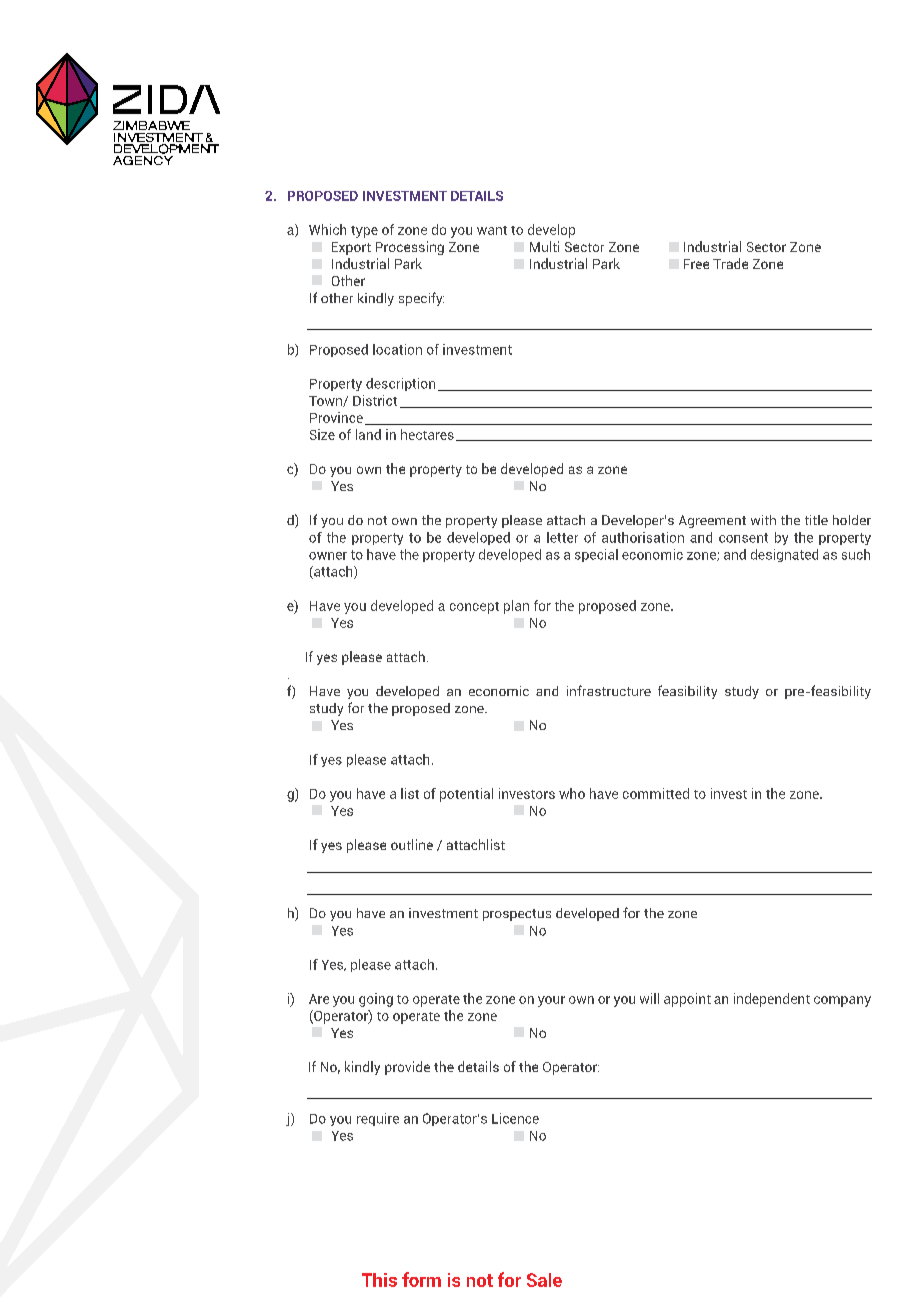 The width and height of the page is (924, 1308). Describe the element at coordinates (544, 246) in the page. I see `Multi` at that location.
